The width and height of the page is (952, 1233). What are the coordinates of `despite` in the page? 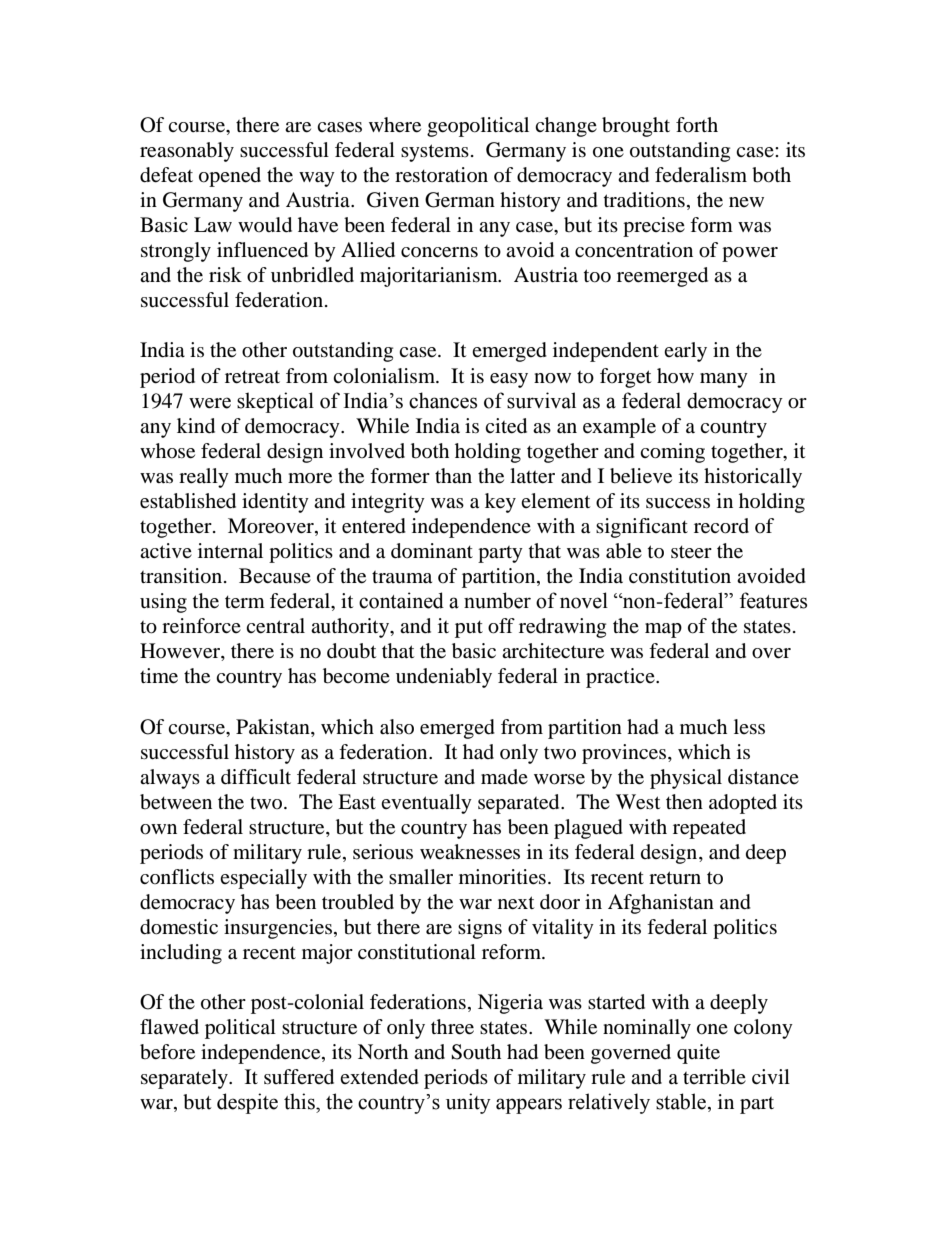 It's located at (247, 1103).
